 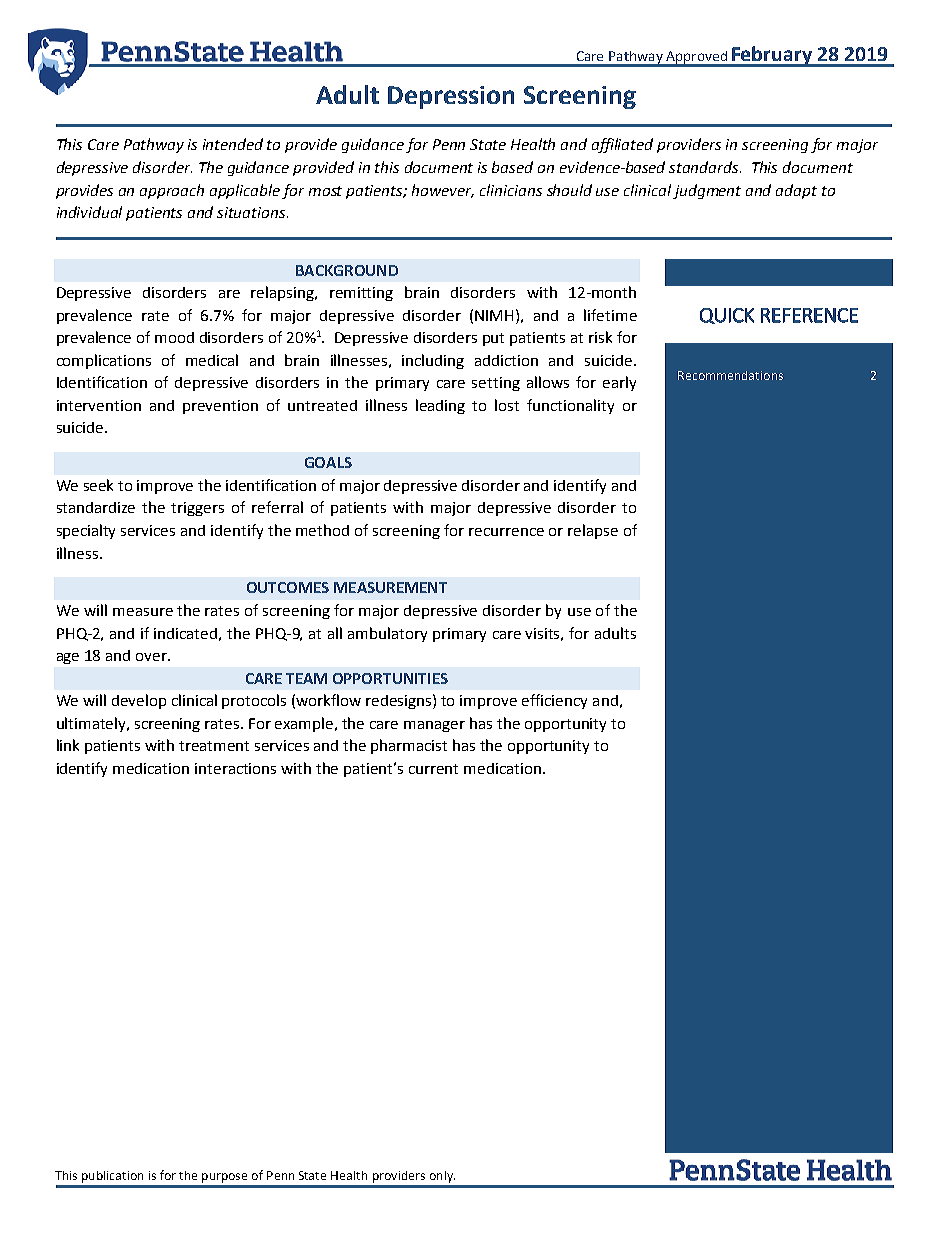 What do you see at coordinates (174, 337) in the document?
I see `mood` at bounding box center [174, 337].
